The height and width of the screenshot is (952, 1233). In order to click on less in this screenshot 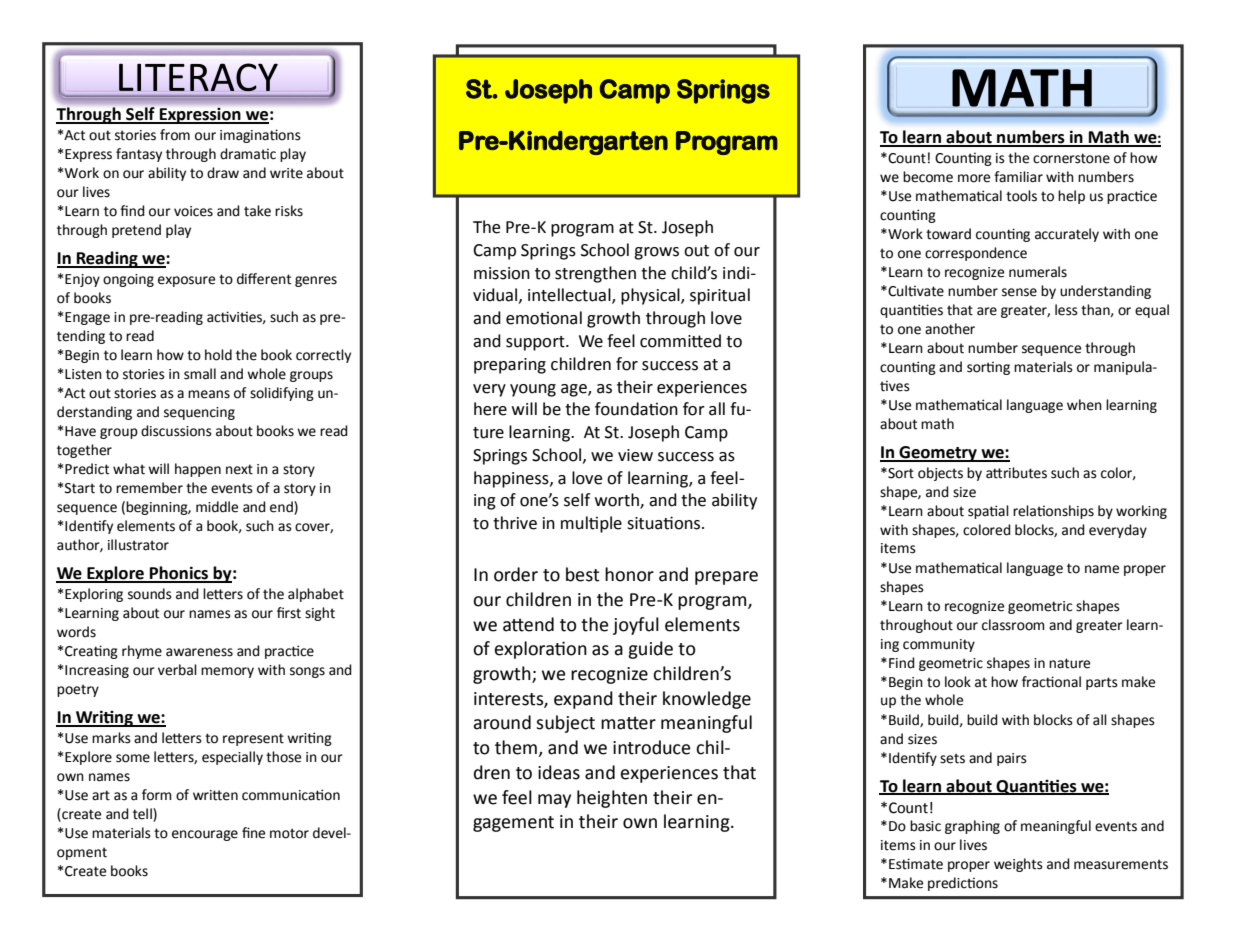, I will do `click(1066, 310)`.
